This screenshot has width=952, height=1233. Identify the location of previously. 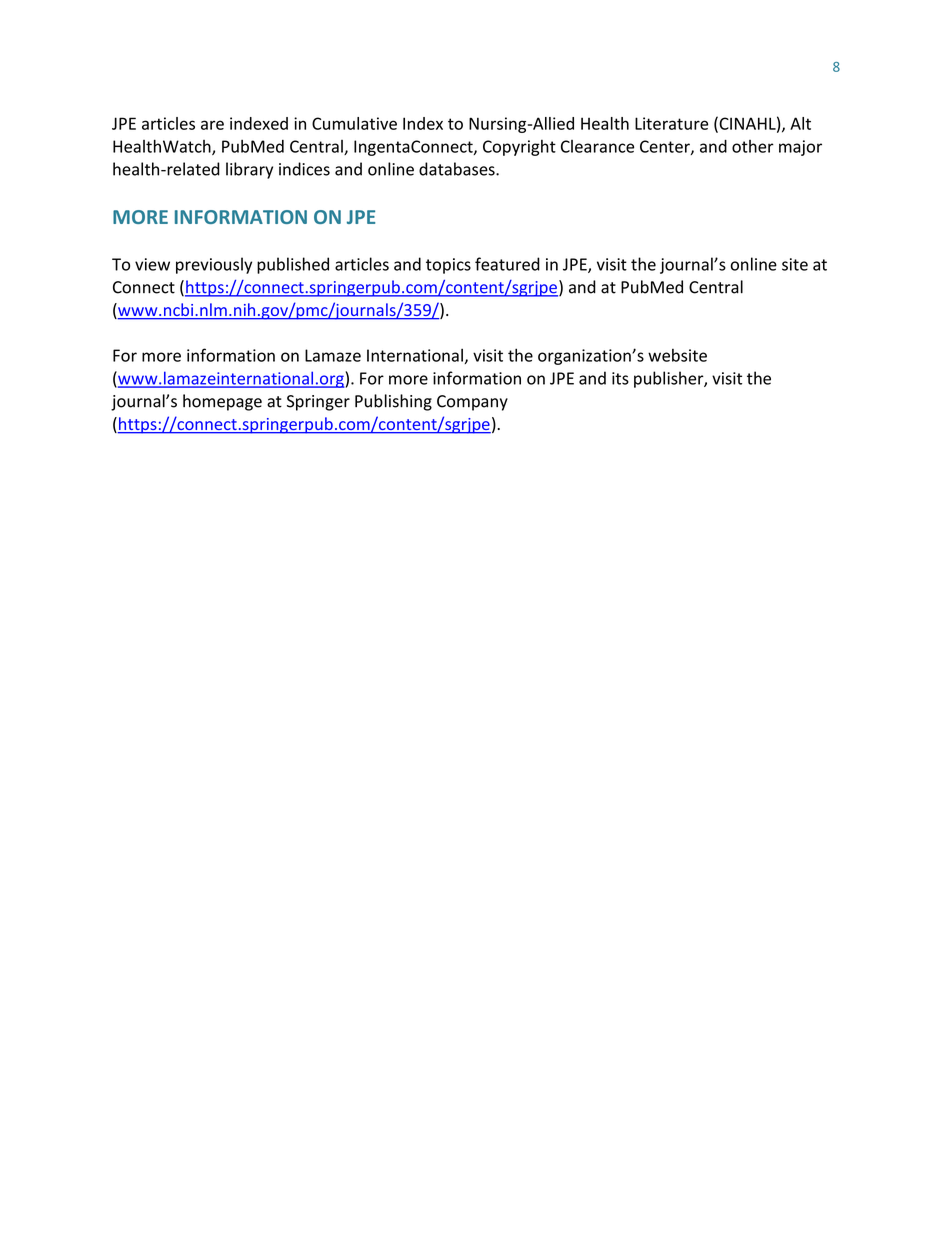
(214, 265).
